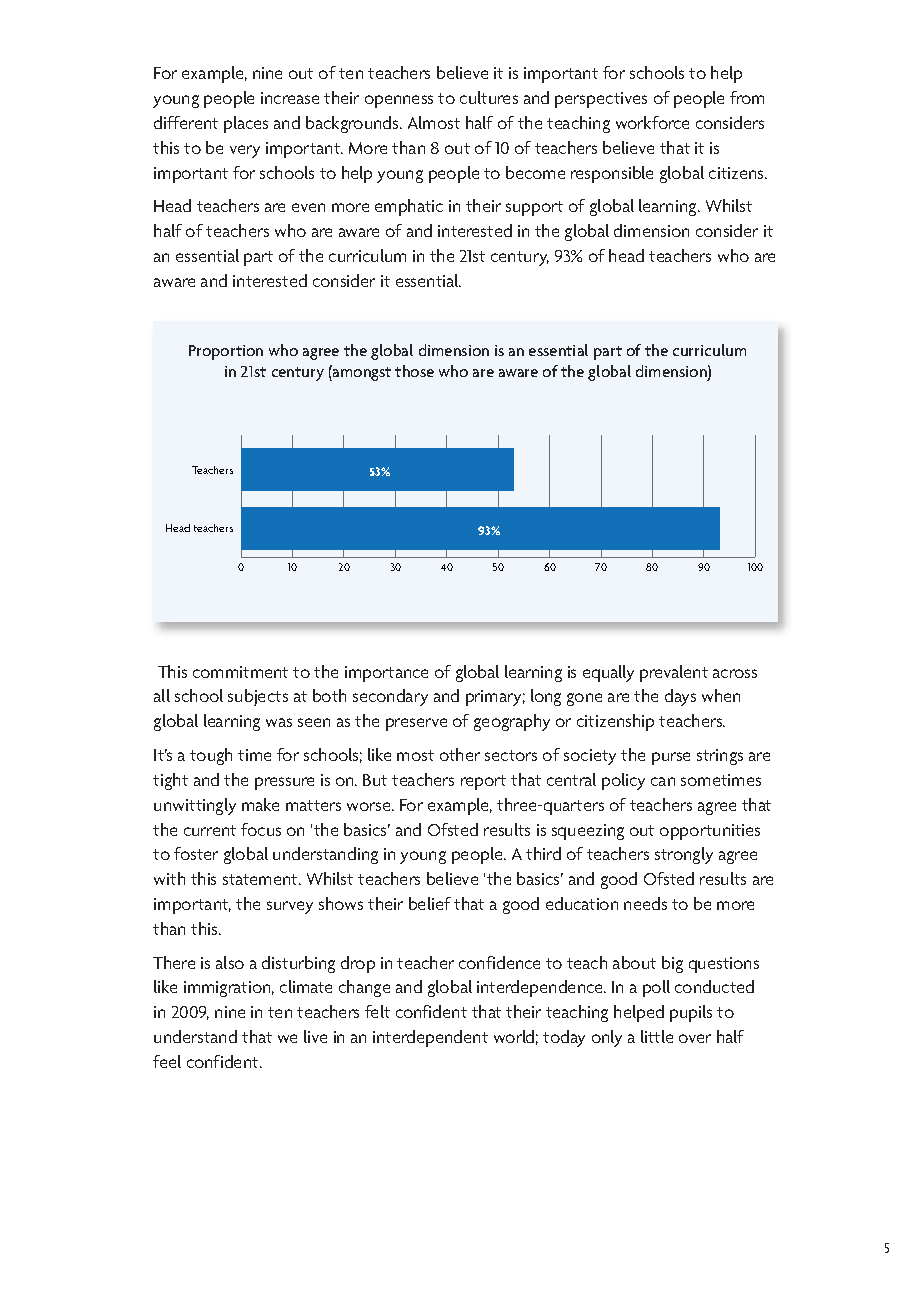 This image has height=1308, width=924. I want to click on Proportion, so click(226, 352).
